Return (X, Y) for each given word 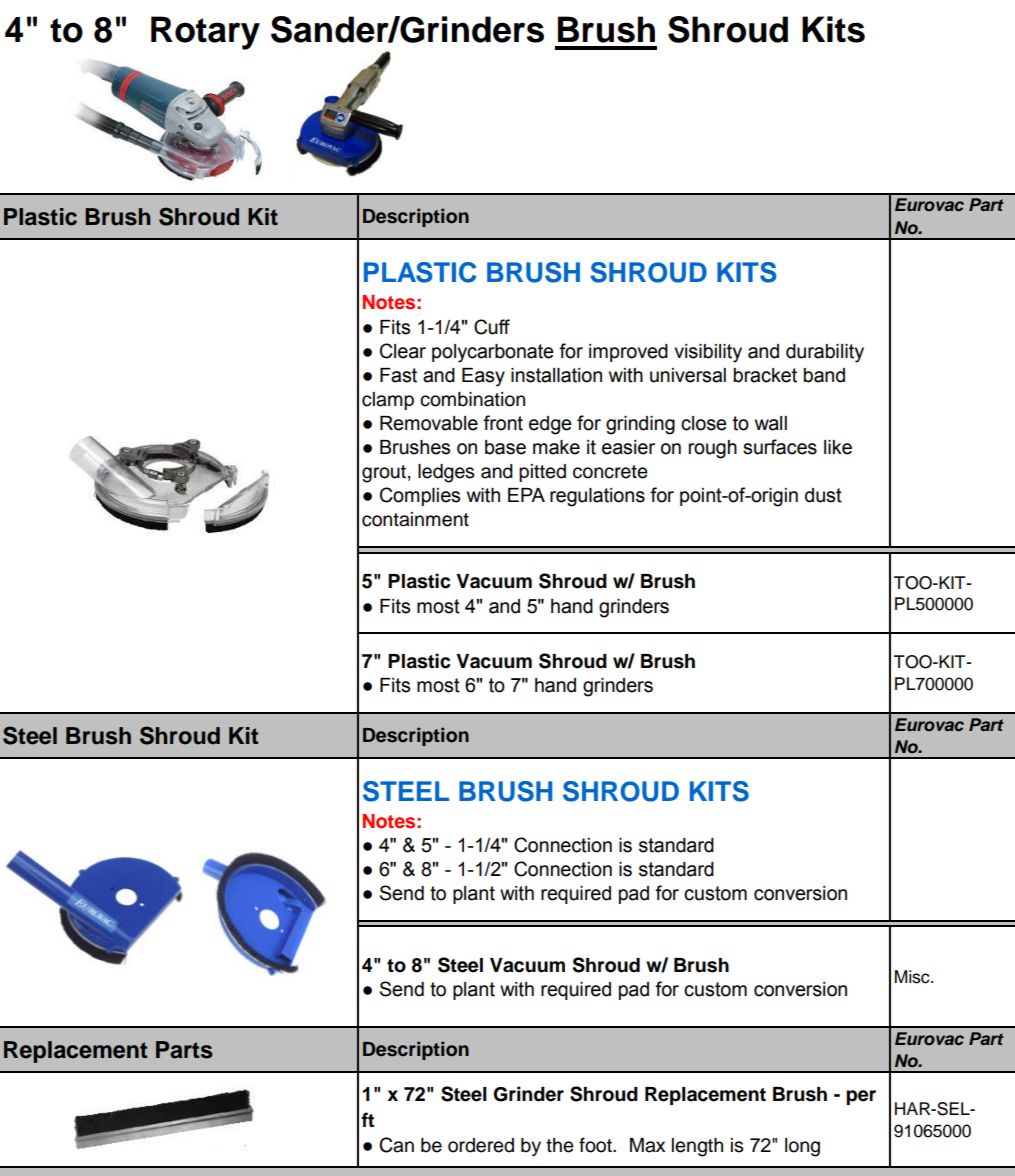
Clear (403, 351)
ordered (481, 1145)
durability (825, 353)
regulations (597, 497)
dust (823, 495)
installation (556, 375)
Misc (913, 977)
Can (396, 1145)
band (824, 375)
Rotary (205, 33)
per (861, 1097)
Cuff (492, 327)
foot (596, 1145)
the (559, 1145)
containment (415, 519)
